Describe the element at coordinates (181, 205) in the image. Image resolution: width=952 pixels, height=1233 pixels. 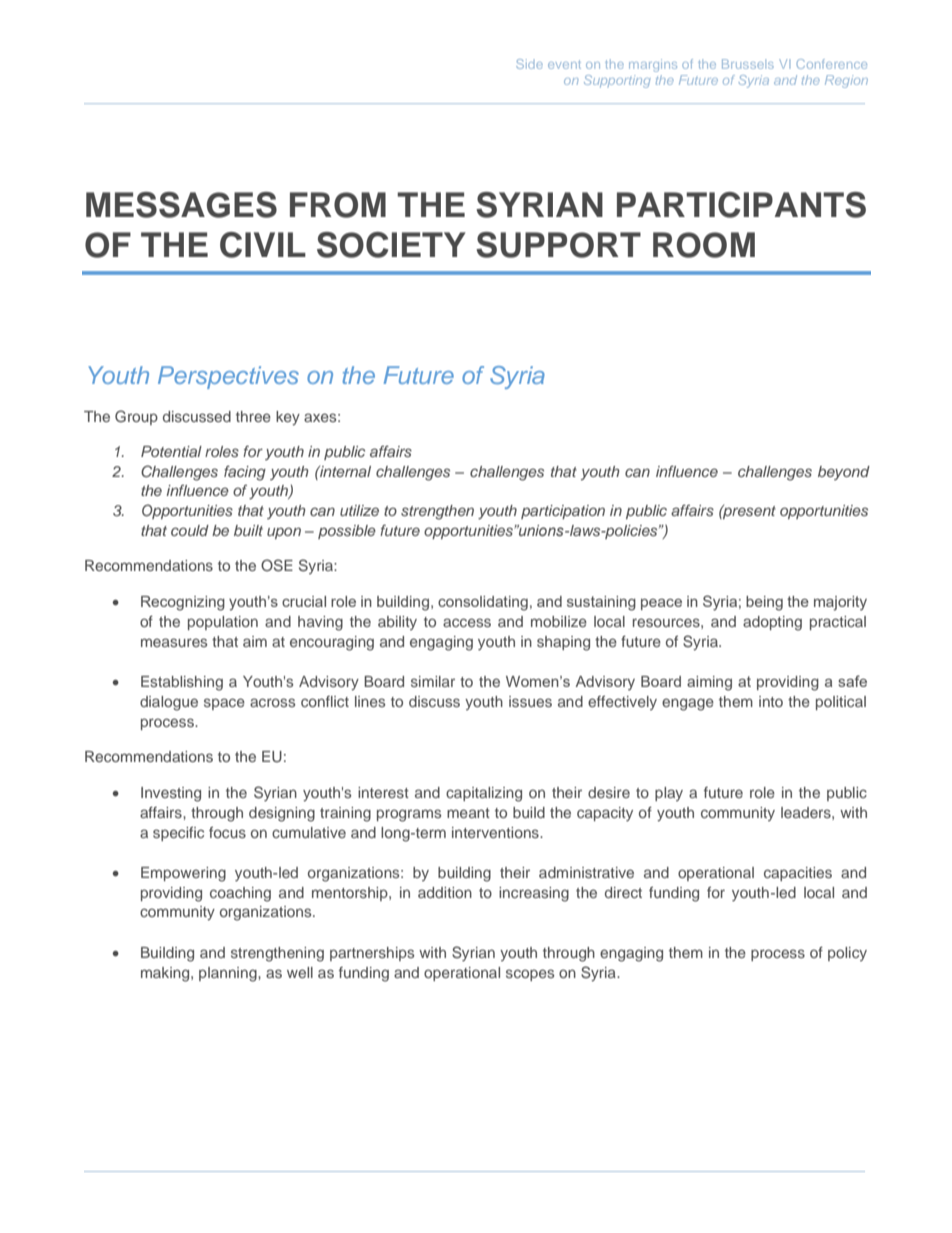
I see `MESSAGES` at that location.
